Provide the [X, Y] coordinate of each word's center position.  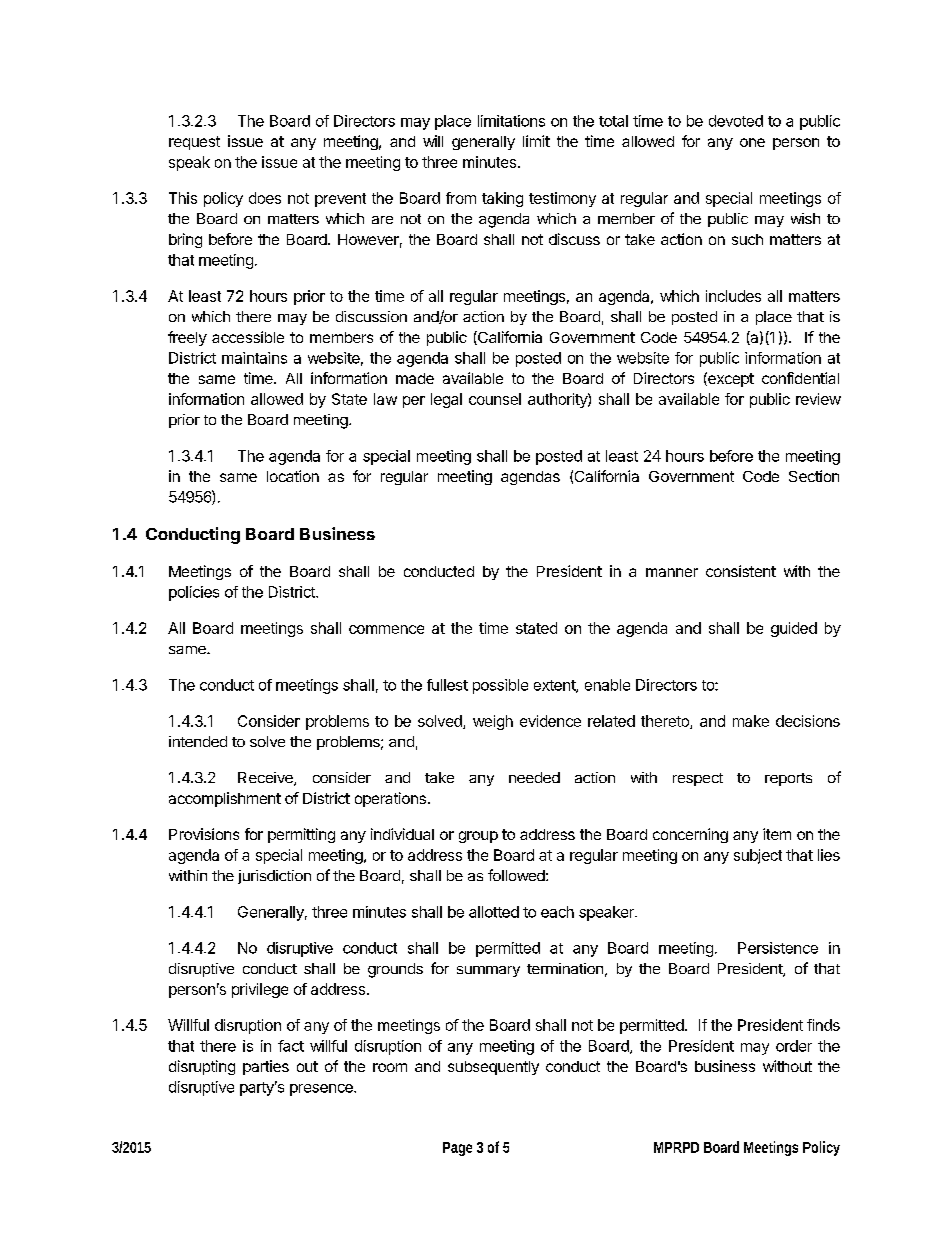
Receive [266, 779]
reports [788, 779]
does [265, 198]
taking [502, 199]
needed [534, 777]
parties [266, 1067]
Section [814, 476]
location [293, 476]
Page [457, 1149]
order [794, 1046]
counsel [495, 399]
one [752, 142]
